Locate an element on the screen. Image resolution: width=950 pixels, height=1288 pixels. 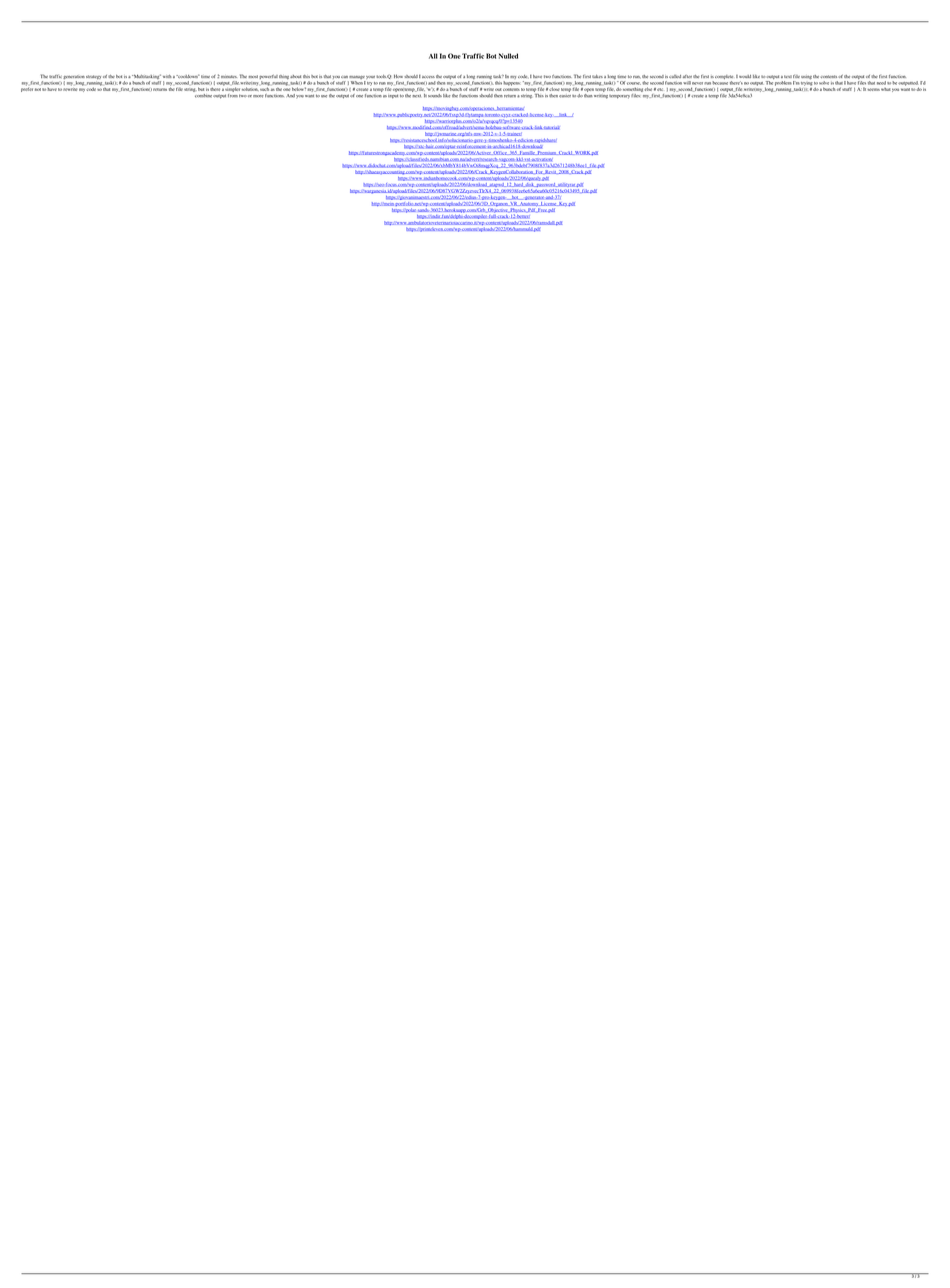
seems is located at coordinates (873, 89).
